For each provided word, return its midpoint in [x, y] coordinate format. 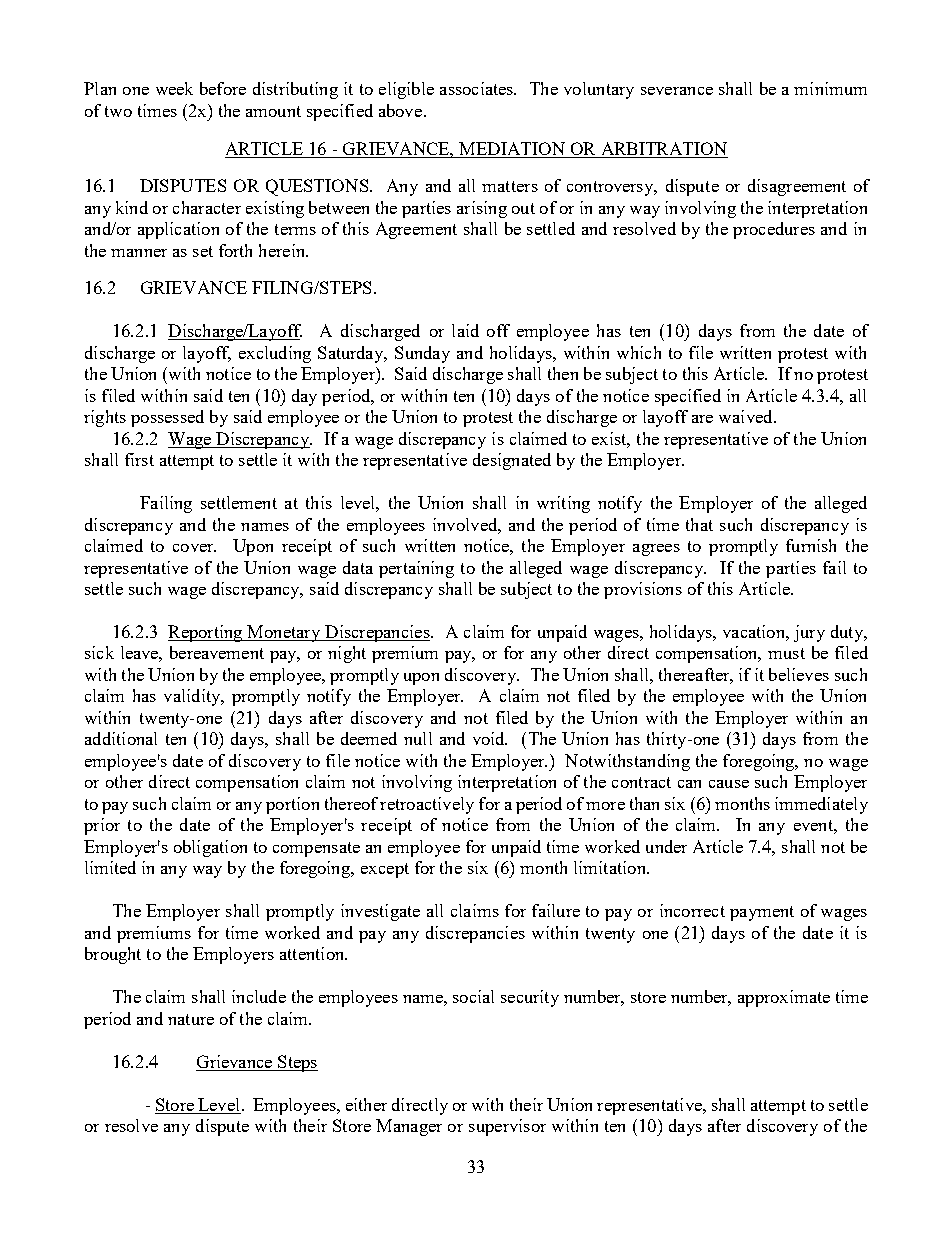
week [174, 88]
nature [191, 1019]
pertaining [416, 569]
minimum [830, 88]
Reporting [206, 633]
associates [478, 88]
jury [809, 633]
